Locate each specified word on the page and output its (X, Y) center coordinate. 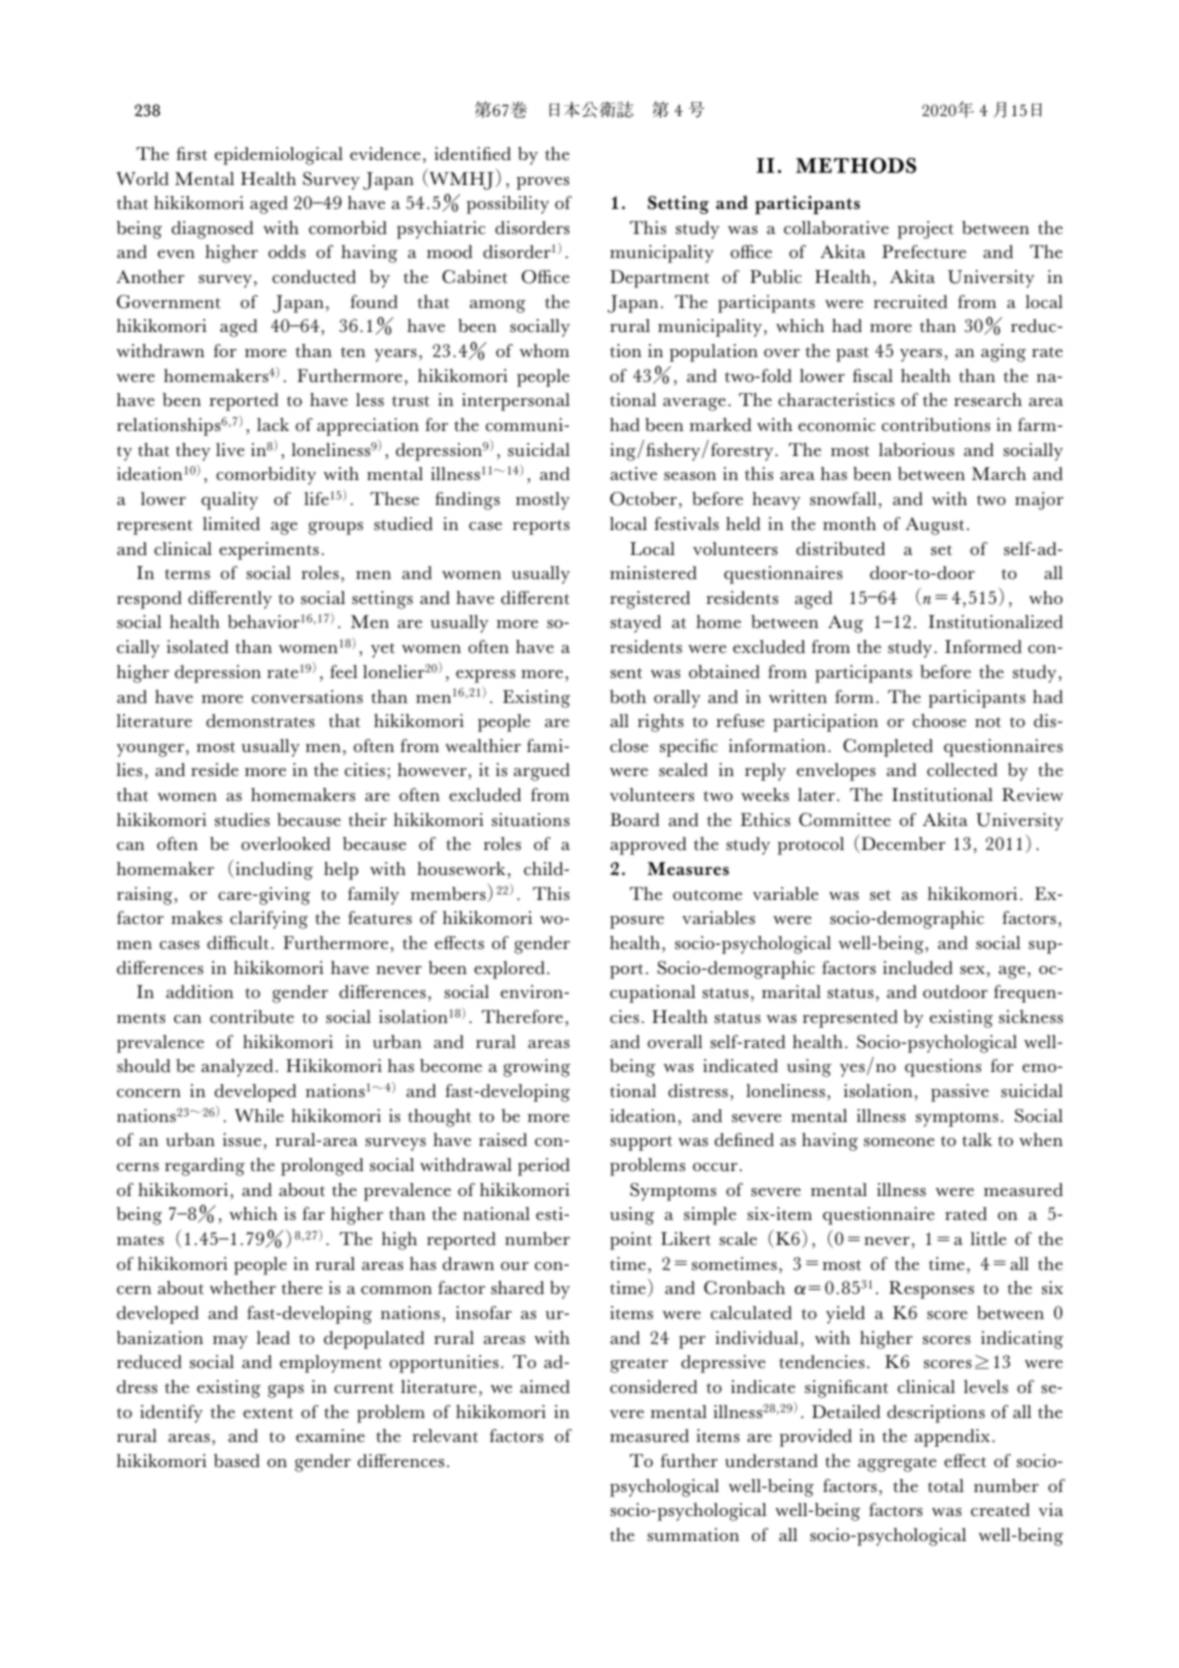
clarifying (269, 920)
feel (343, 671)
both (628, 697)
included (918, 968)
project (926, 230)
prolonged (322, 1167)
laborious (916, 450)
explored (509, 970)
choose (939, 721)
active (633, 474)
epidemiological (279, 156)
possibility (508, 205)
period (544, 1167)
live (230, 449)
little (989, 1239)
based (237, 1461)
